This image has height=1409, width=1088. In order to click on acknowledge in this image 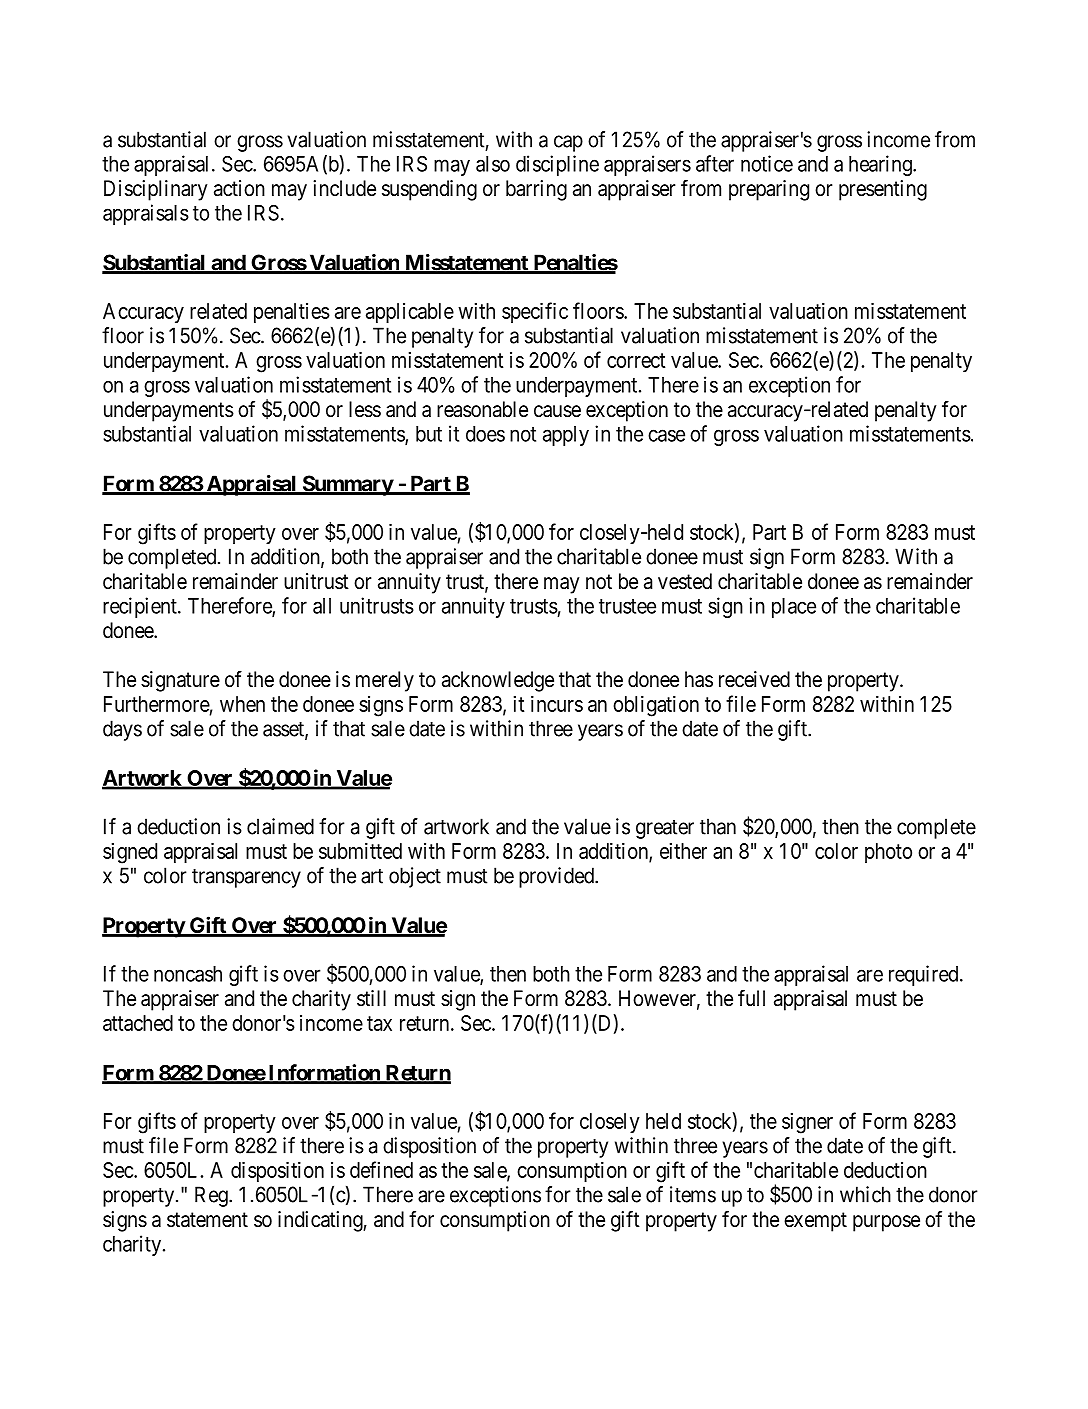, I will do `click(498, 681)`.
